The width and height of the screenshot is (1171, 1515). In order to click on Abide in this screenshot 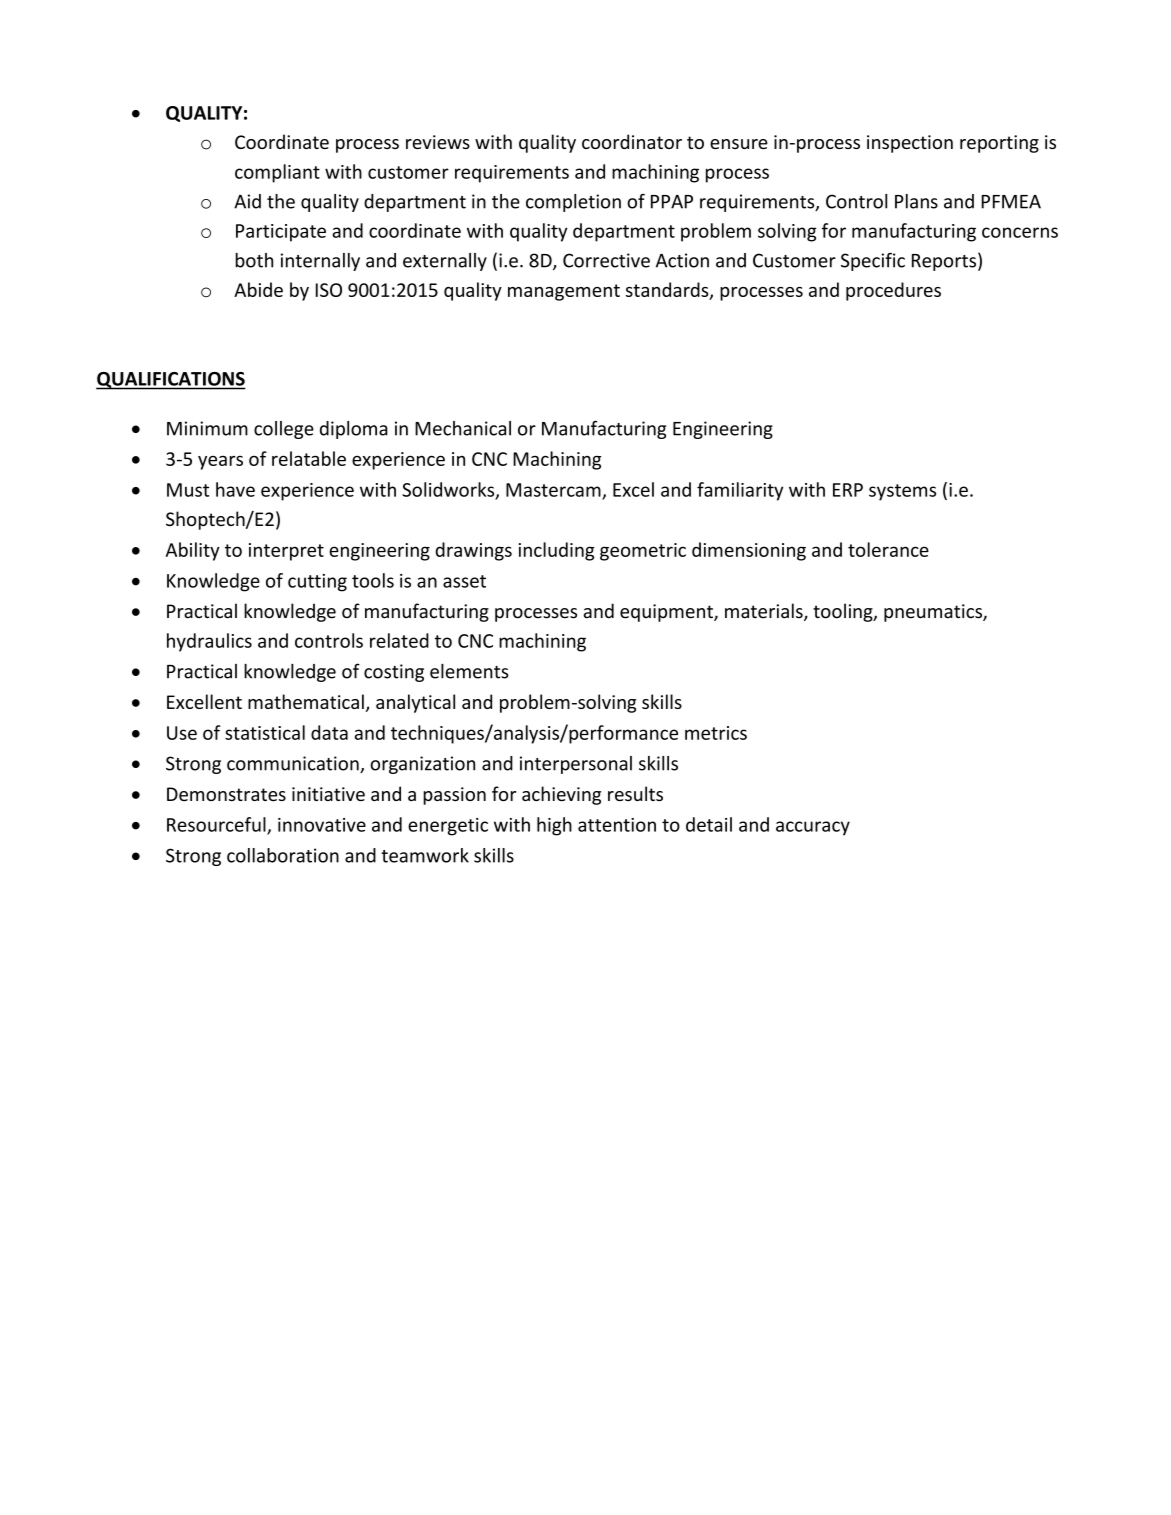, I will do `click(258, 289)`.
